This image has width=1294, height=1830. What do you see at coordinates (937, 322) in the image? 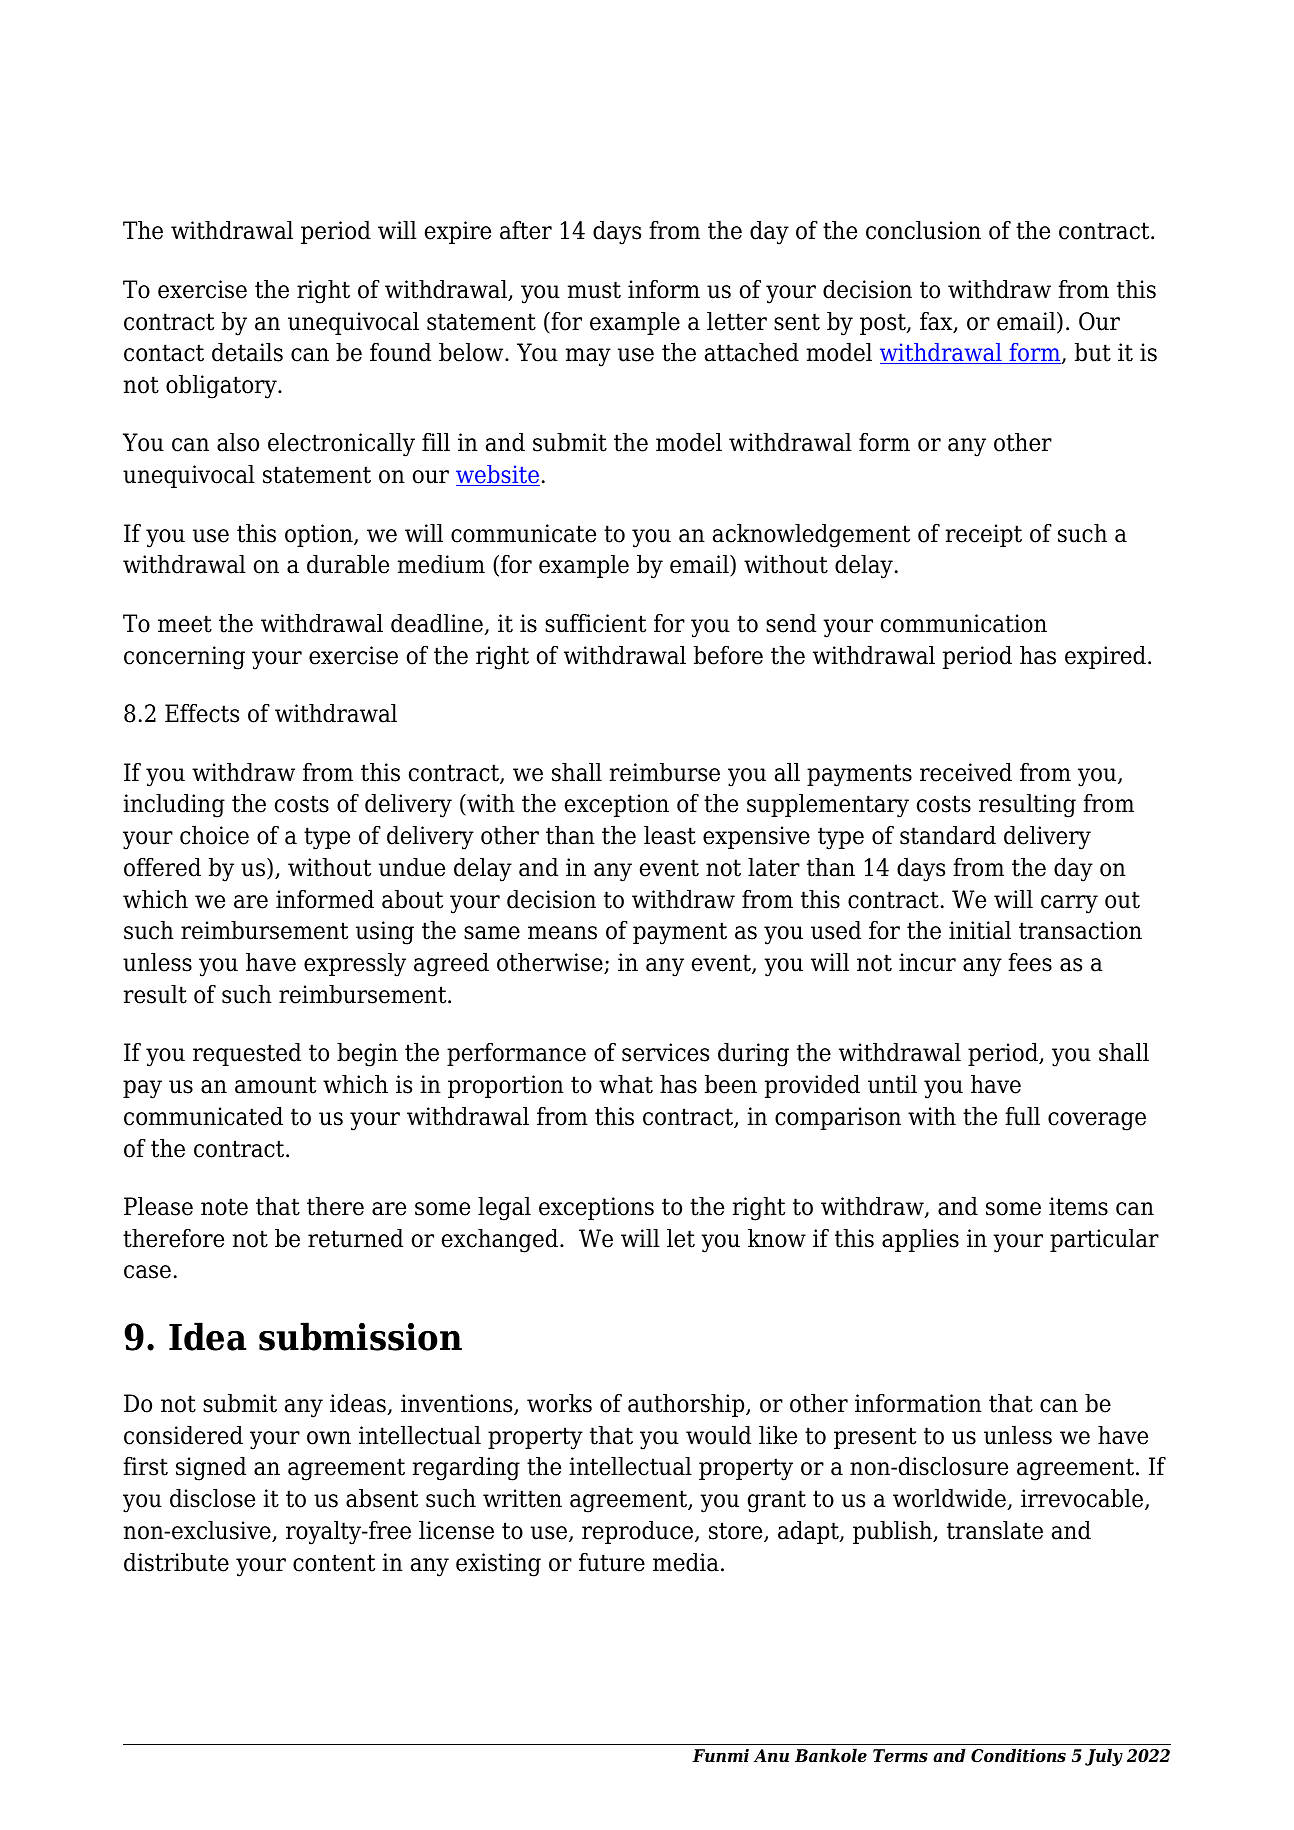
I see `fax` at bounding box center [937, 322].
